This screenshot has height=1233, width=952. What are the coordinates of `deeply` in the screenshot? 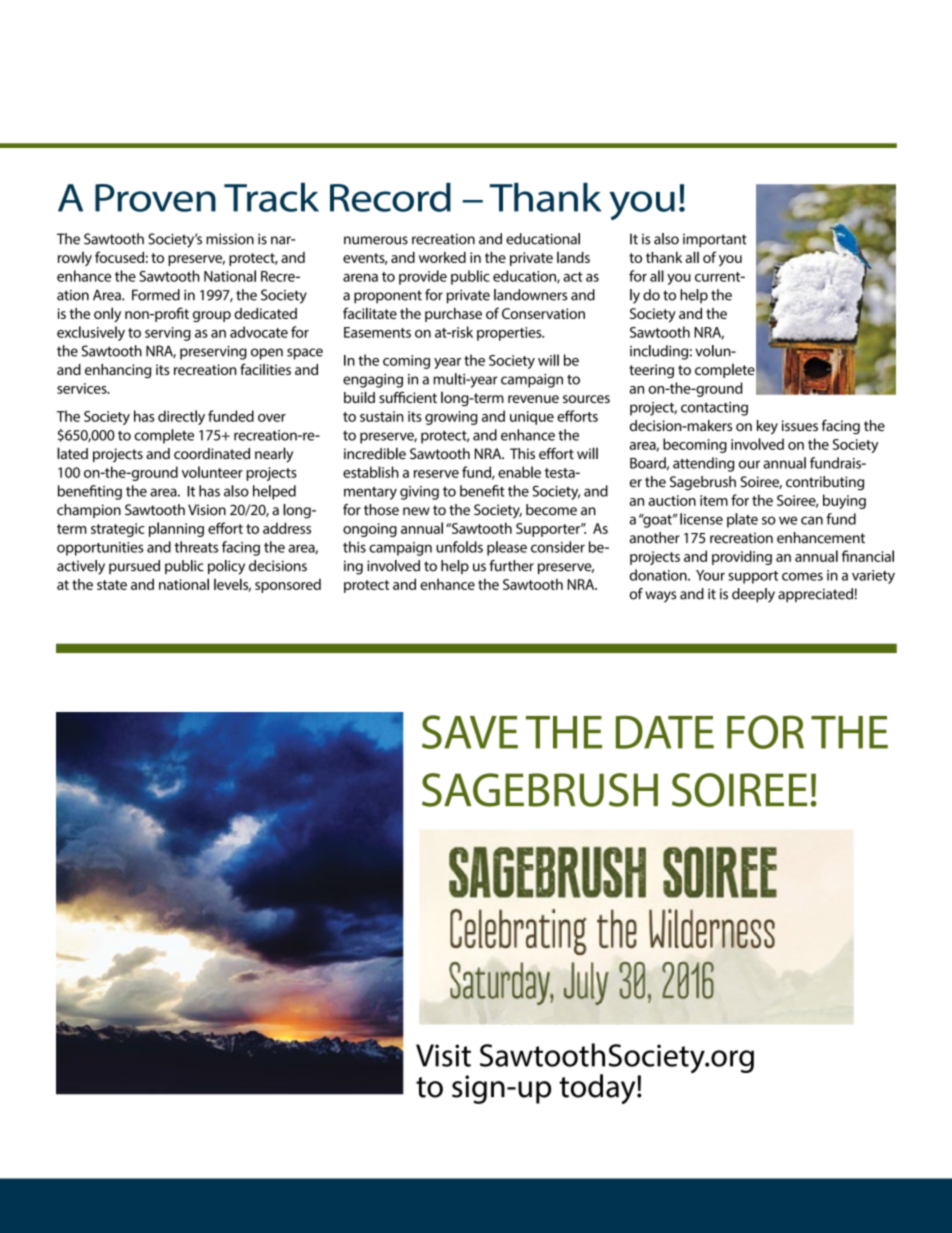 It's located at (753, 595).
